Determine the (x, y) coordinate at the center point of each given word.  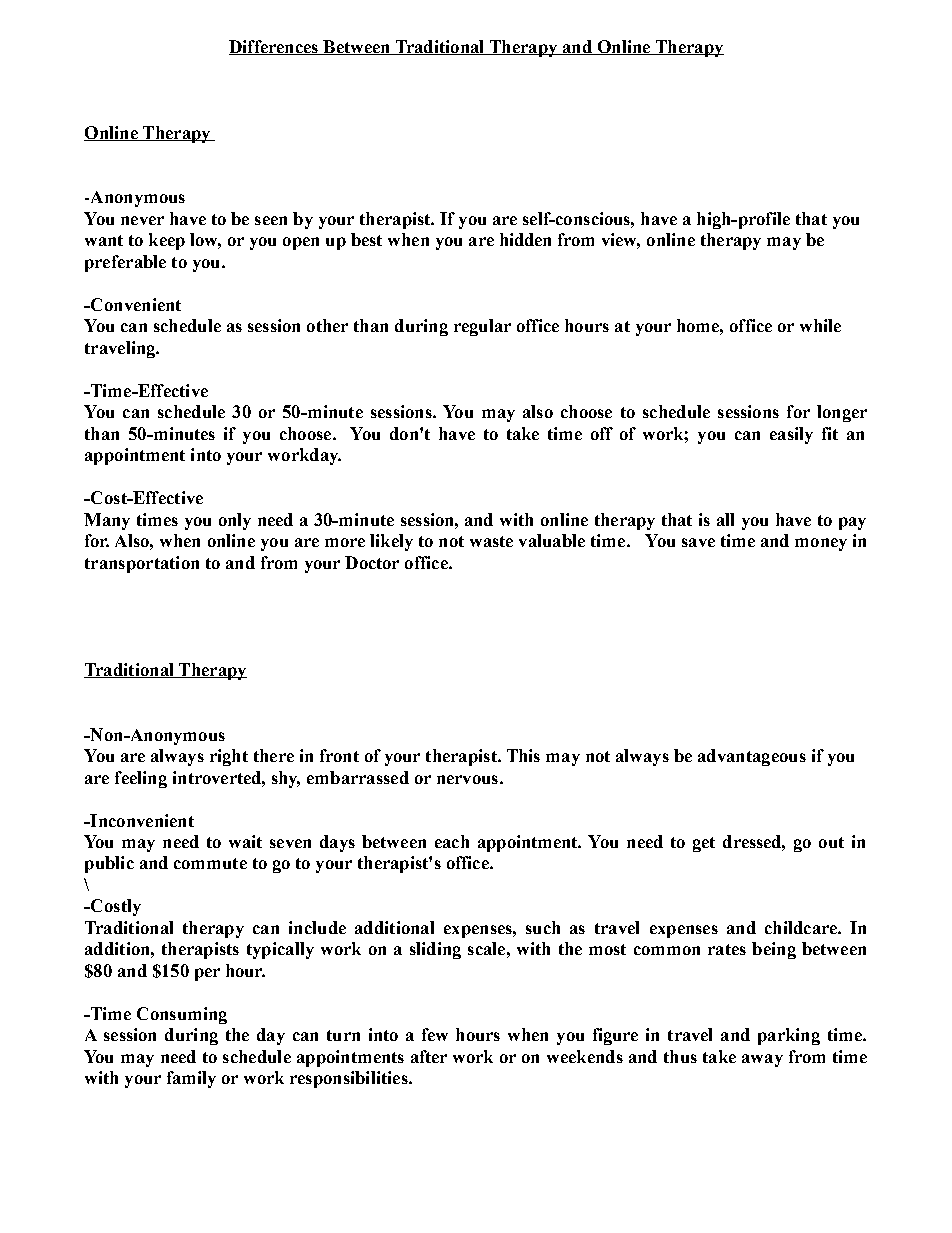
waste (491, 541)
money (821, 544)
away (762, 1060)
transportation (142, 564)
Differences (274, 47)
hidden (525, 239)
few (435, 1034)
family (191, 1079)
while (820, 325)
